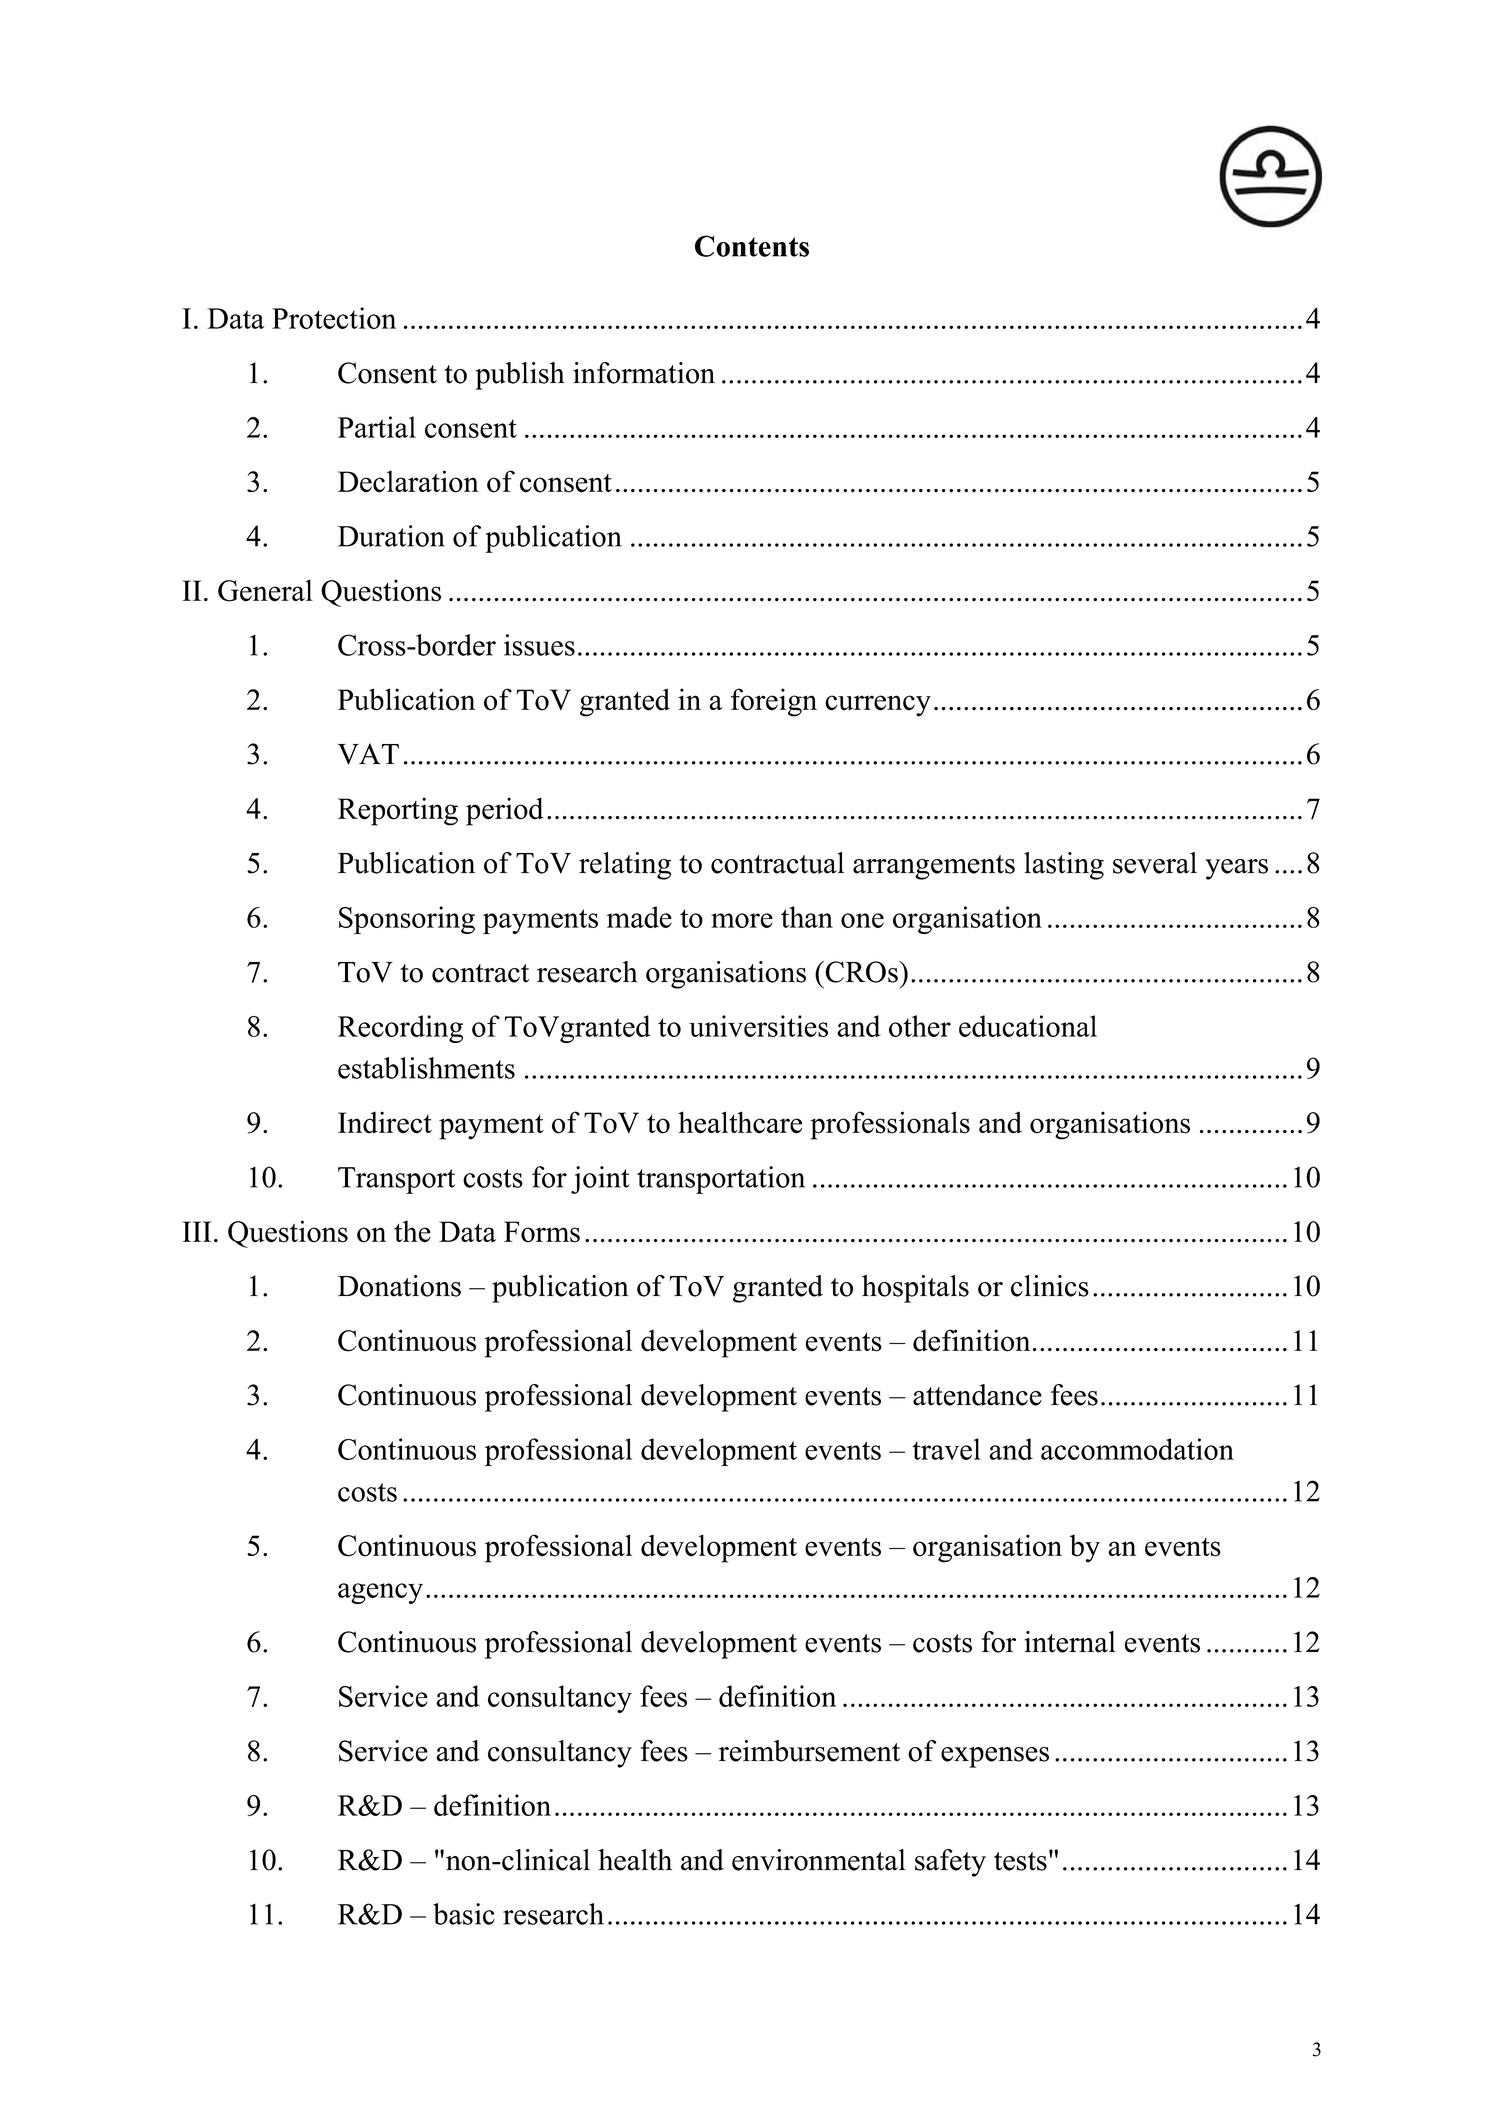  I want to click on tests, so click(1020, 1861).
